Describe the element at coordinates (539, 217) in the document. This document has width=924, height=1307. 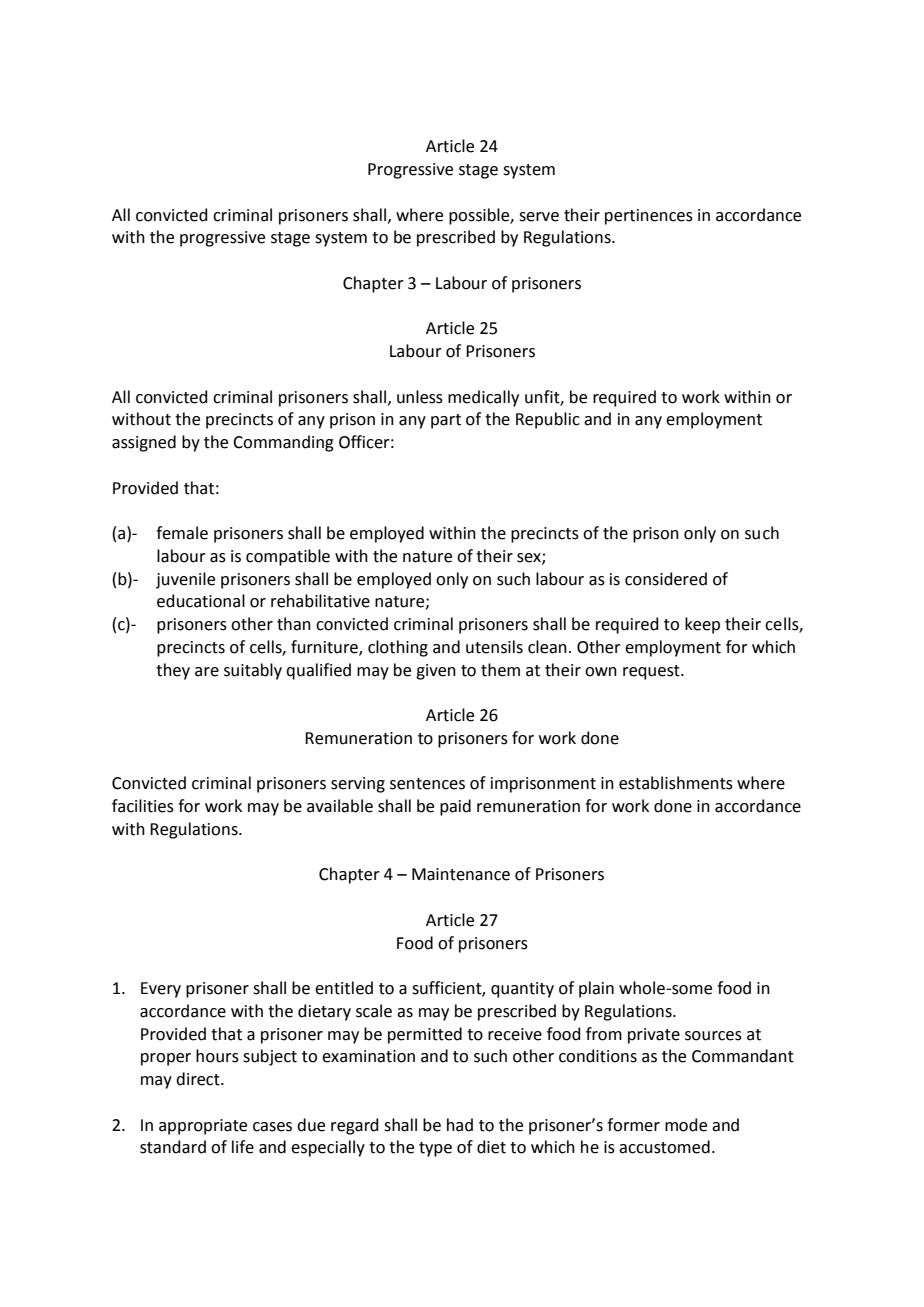
I see `serve` at that location.
